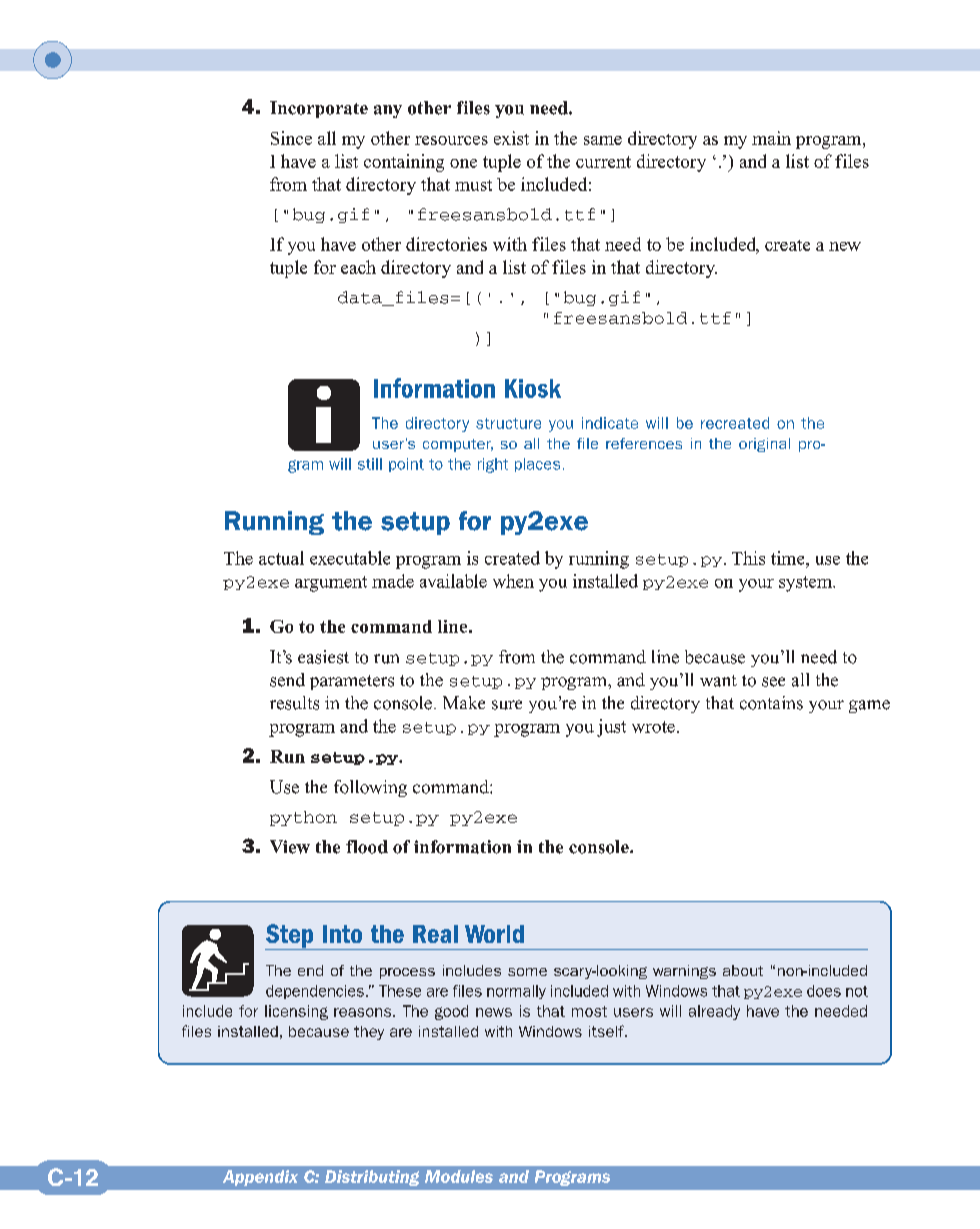 The width and height of the document is (980, 1229). What do you see at coordinates (319, 109) in the document?
I see `Incorporate` at bounding box center [319, 109].
